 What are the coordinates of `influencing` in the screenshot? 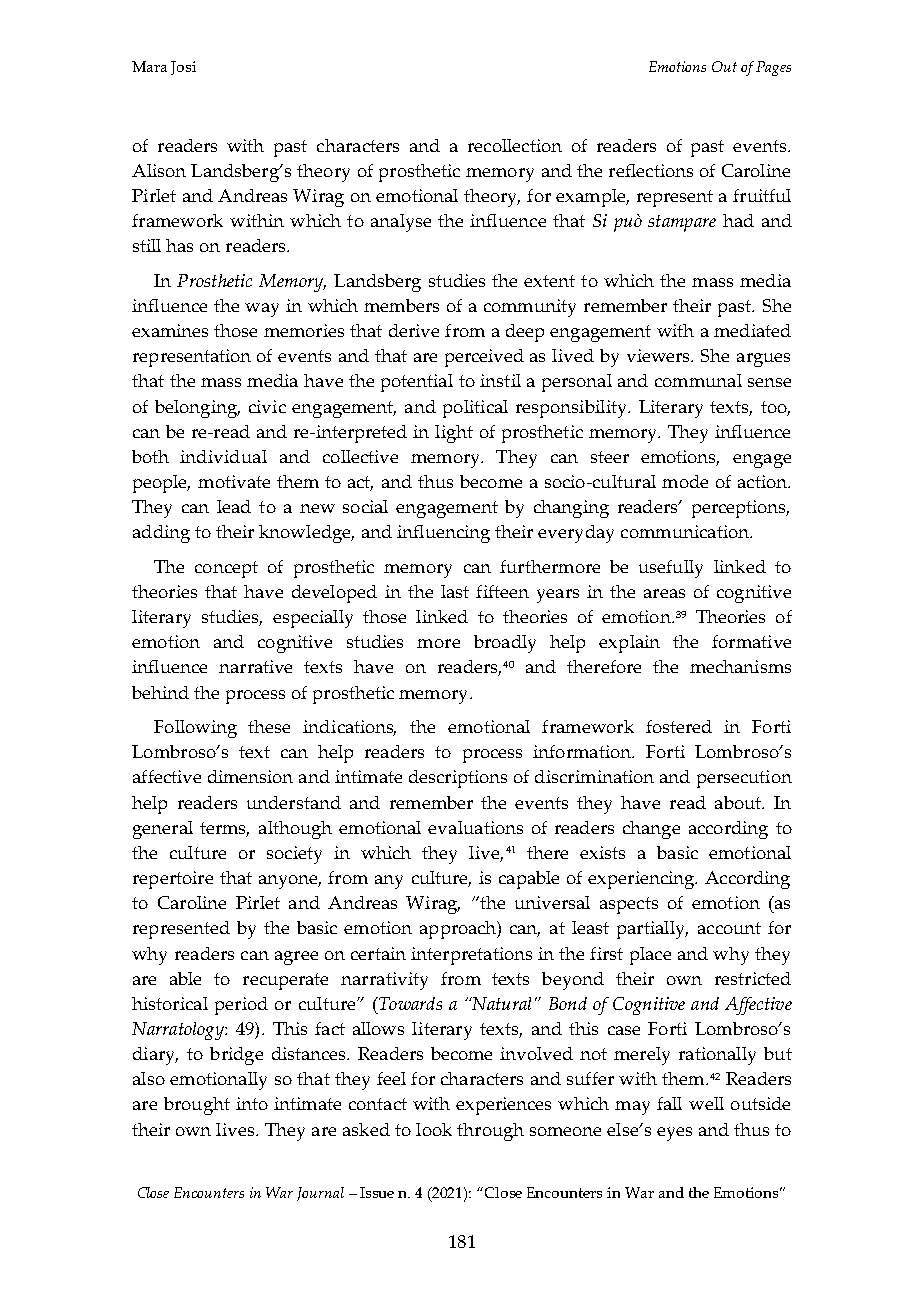 It's located at (443, 534).
